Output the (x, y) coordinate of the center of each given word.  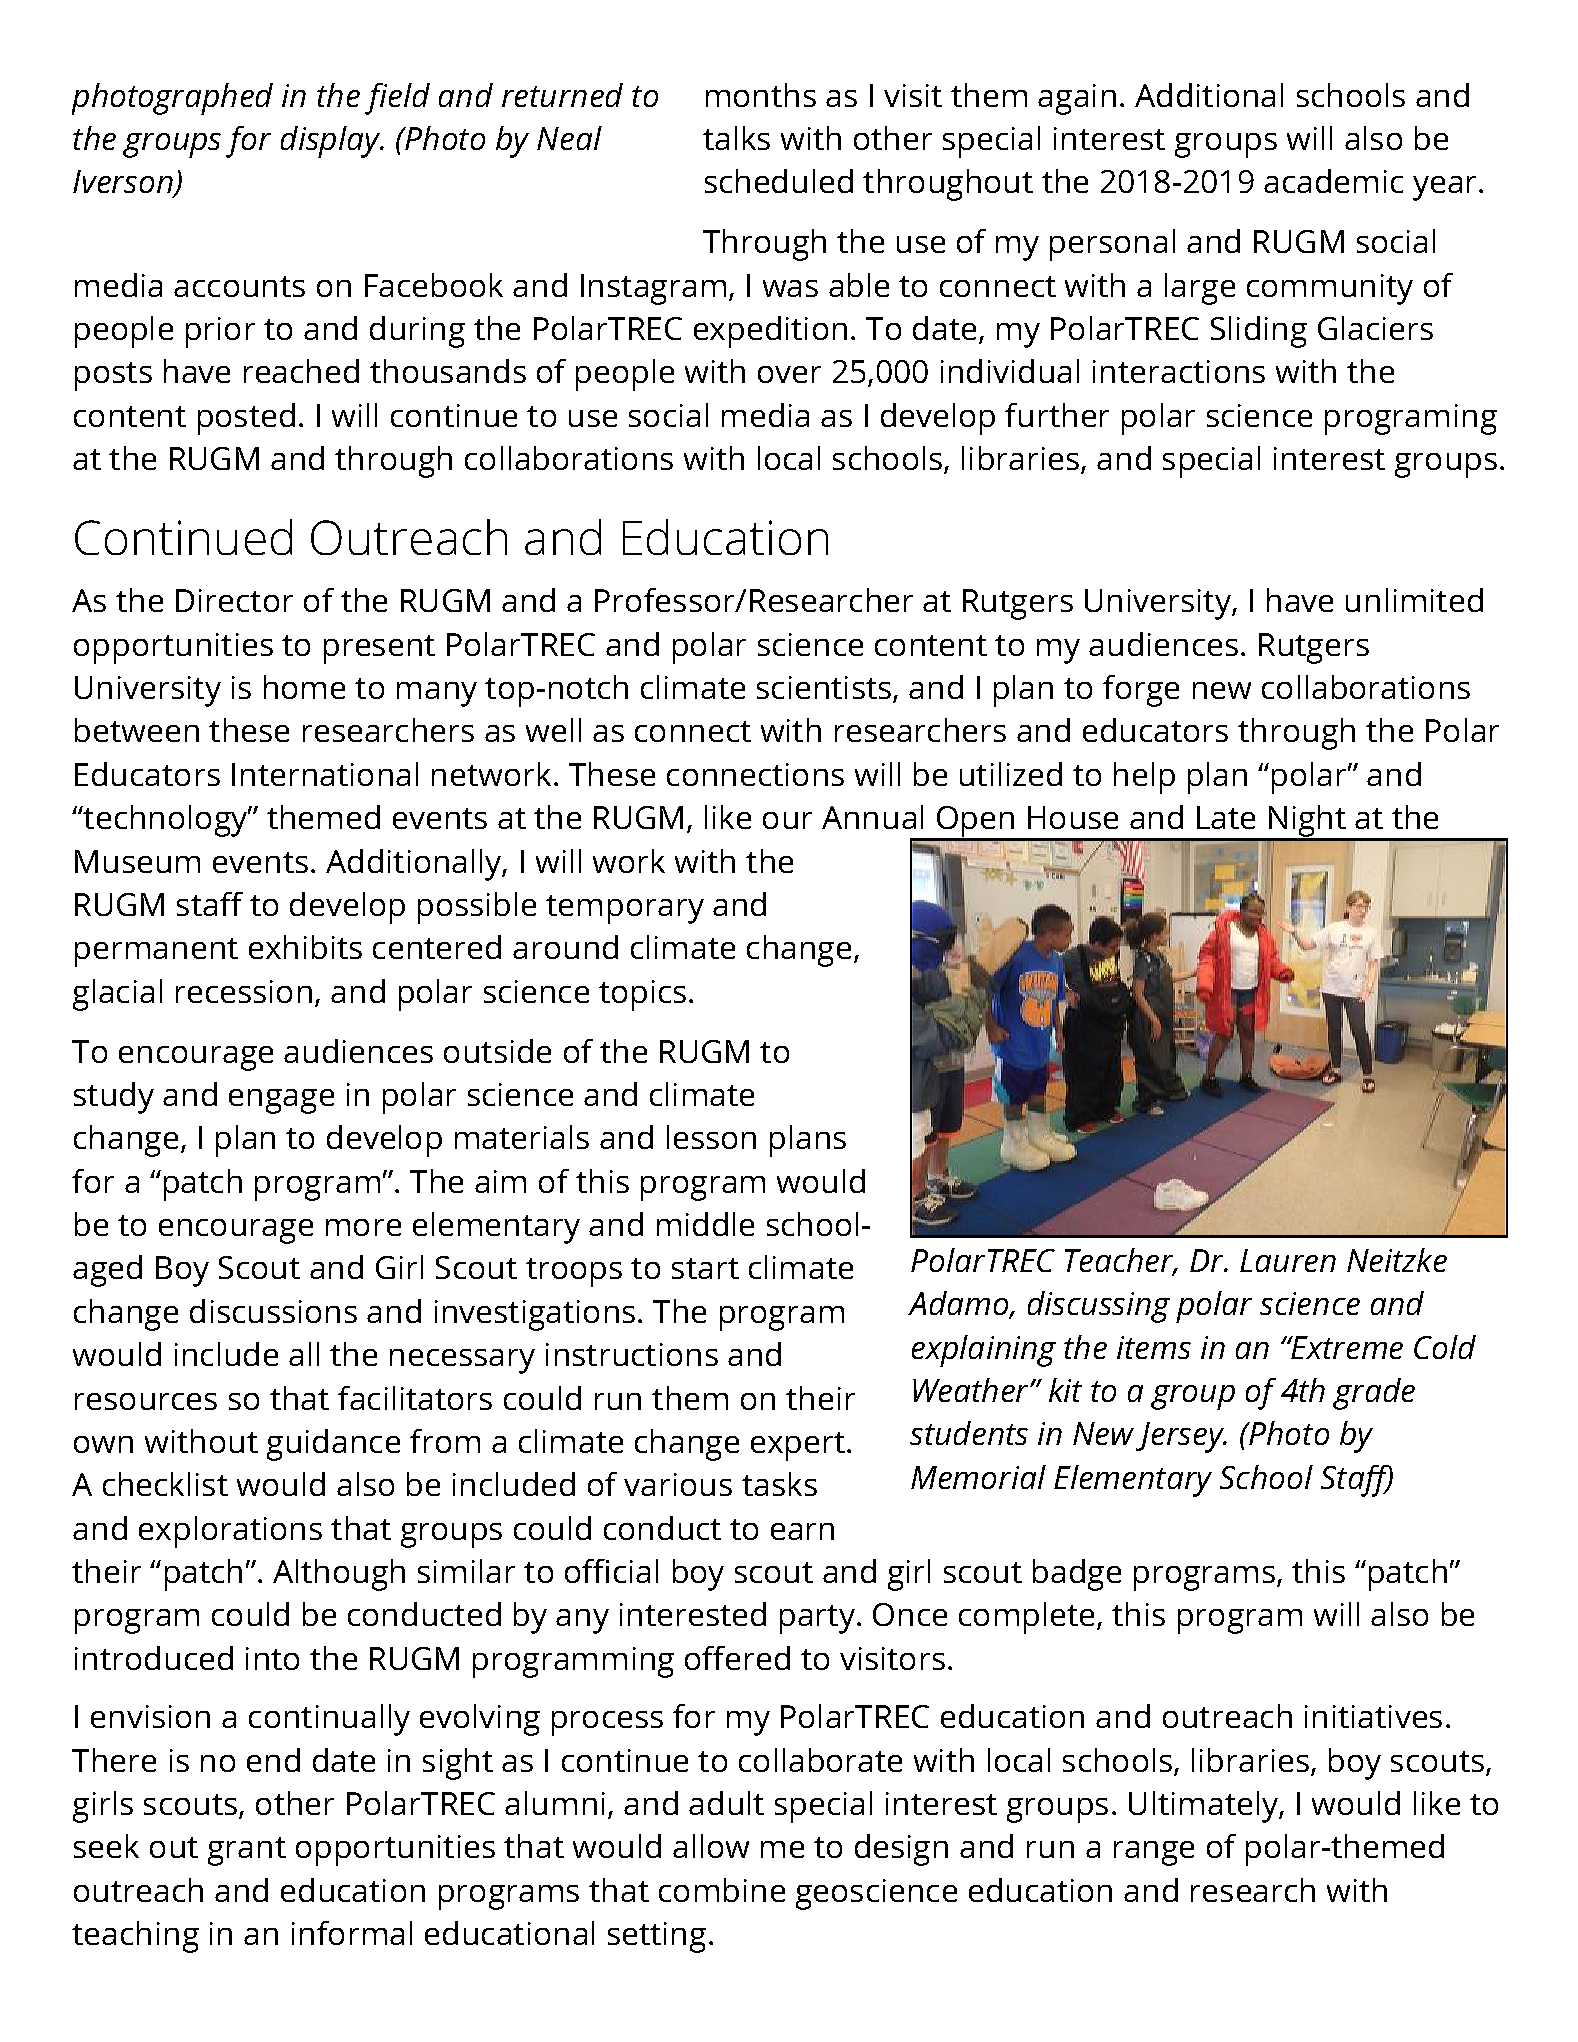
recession (244, 991)
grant (247, 1851)
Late (1226, 817)
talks (736, 138)
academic (1333, 181)
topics (642, 995)
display (332, 142)
